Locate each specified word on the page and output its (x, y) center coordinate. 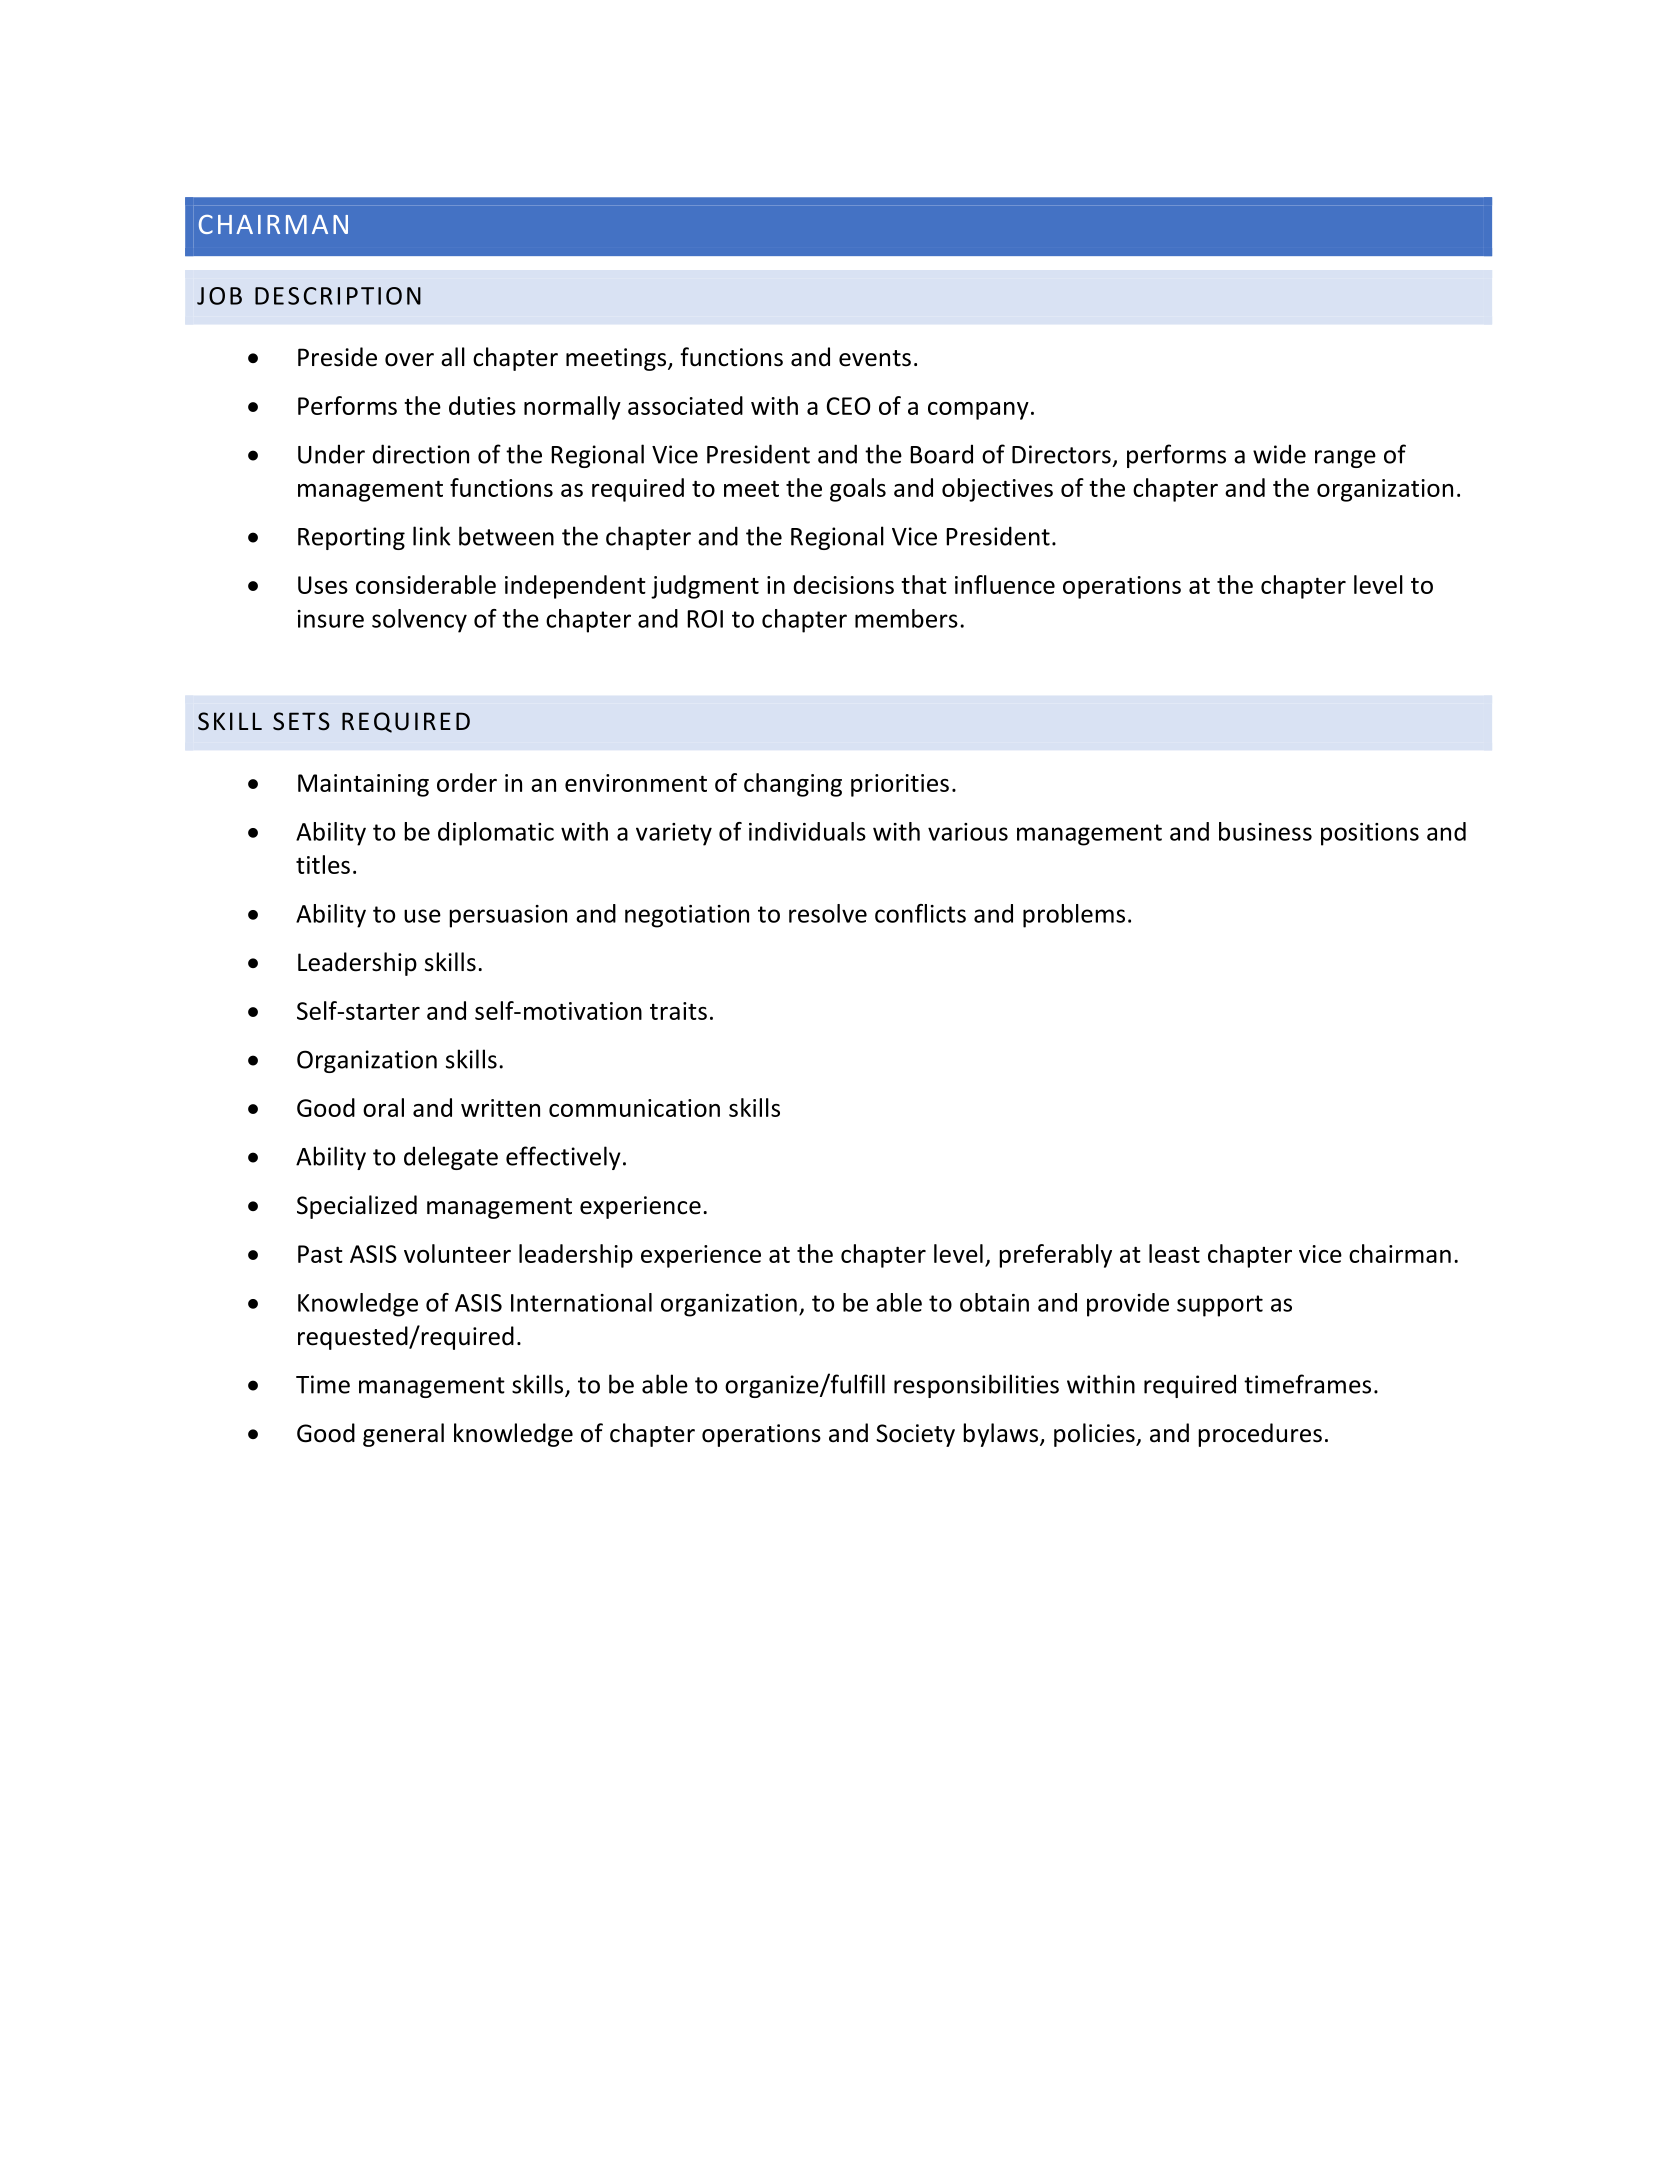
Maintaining (363, 785)
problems (1074, 916)
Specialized (357, 1207)
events (875, 358)
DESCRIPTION (338, 296)
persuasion (508, 916)
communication (634, 1108)
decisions (843, 584)
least (1174, 1253)
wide (1279, 454)
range (1345, 459)
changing (793, 785)
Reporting (351, 538)
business (1265, 831)
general (403, 1435)
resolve (828, 913)
